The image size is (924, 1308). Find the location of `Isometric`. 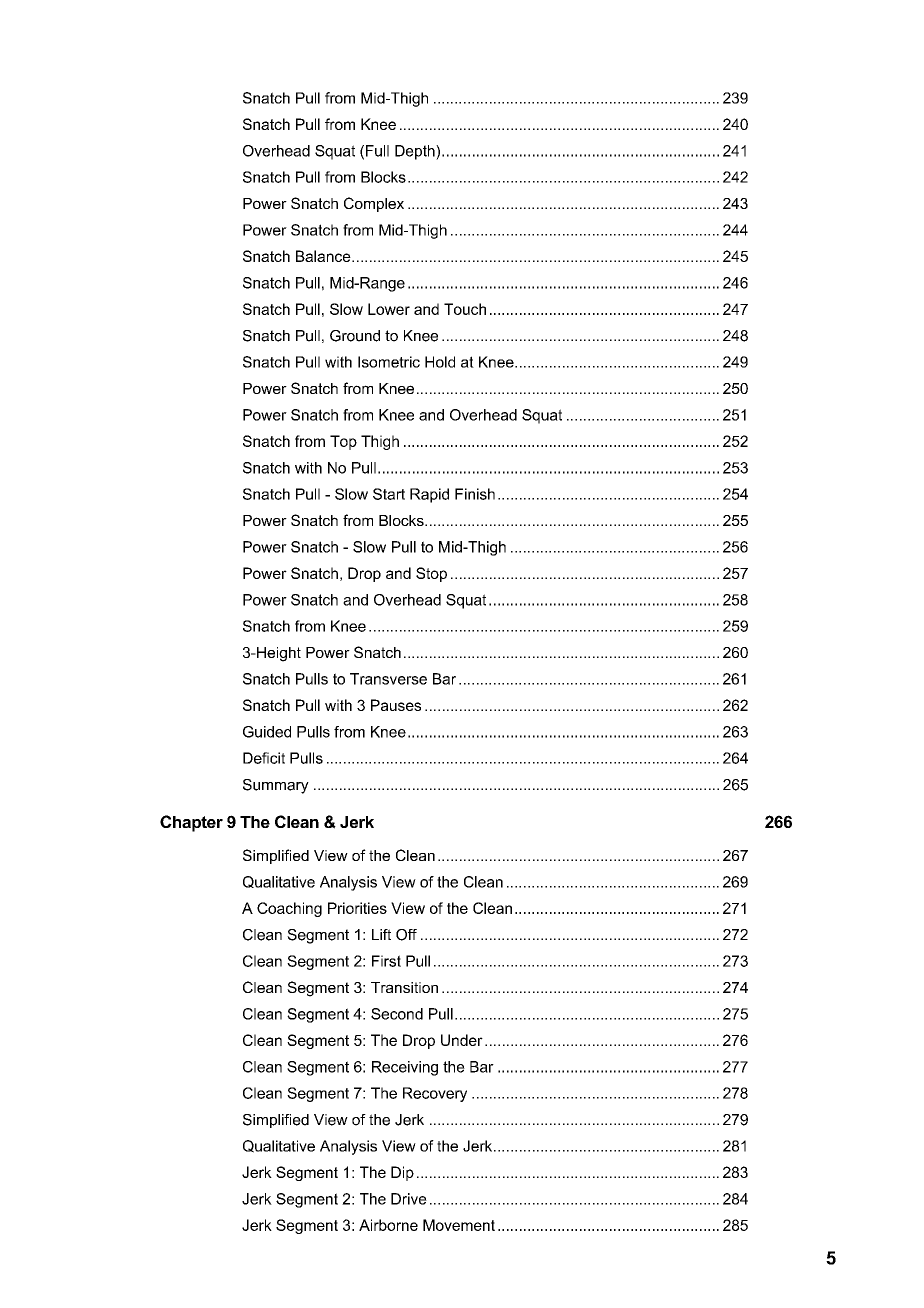

Isometric is located at coordinates (389, 362).
